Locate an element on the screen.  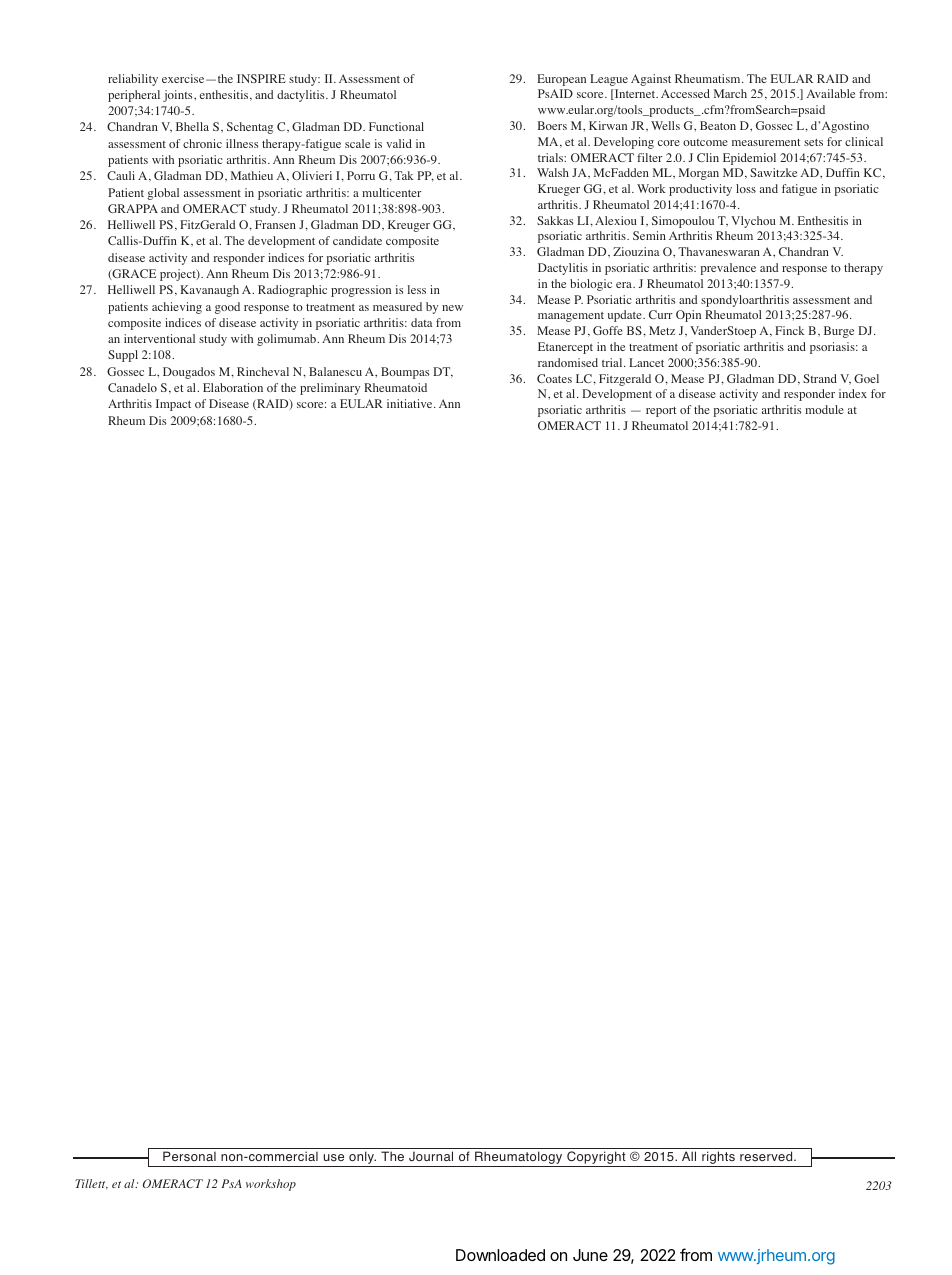
measurement is located at coordinates (766, 142).
